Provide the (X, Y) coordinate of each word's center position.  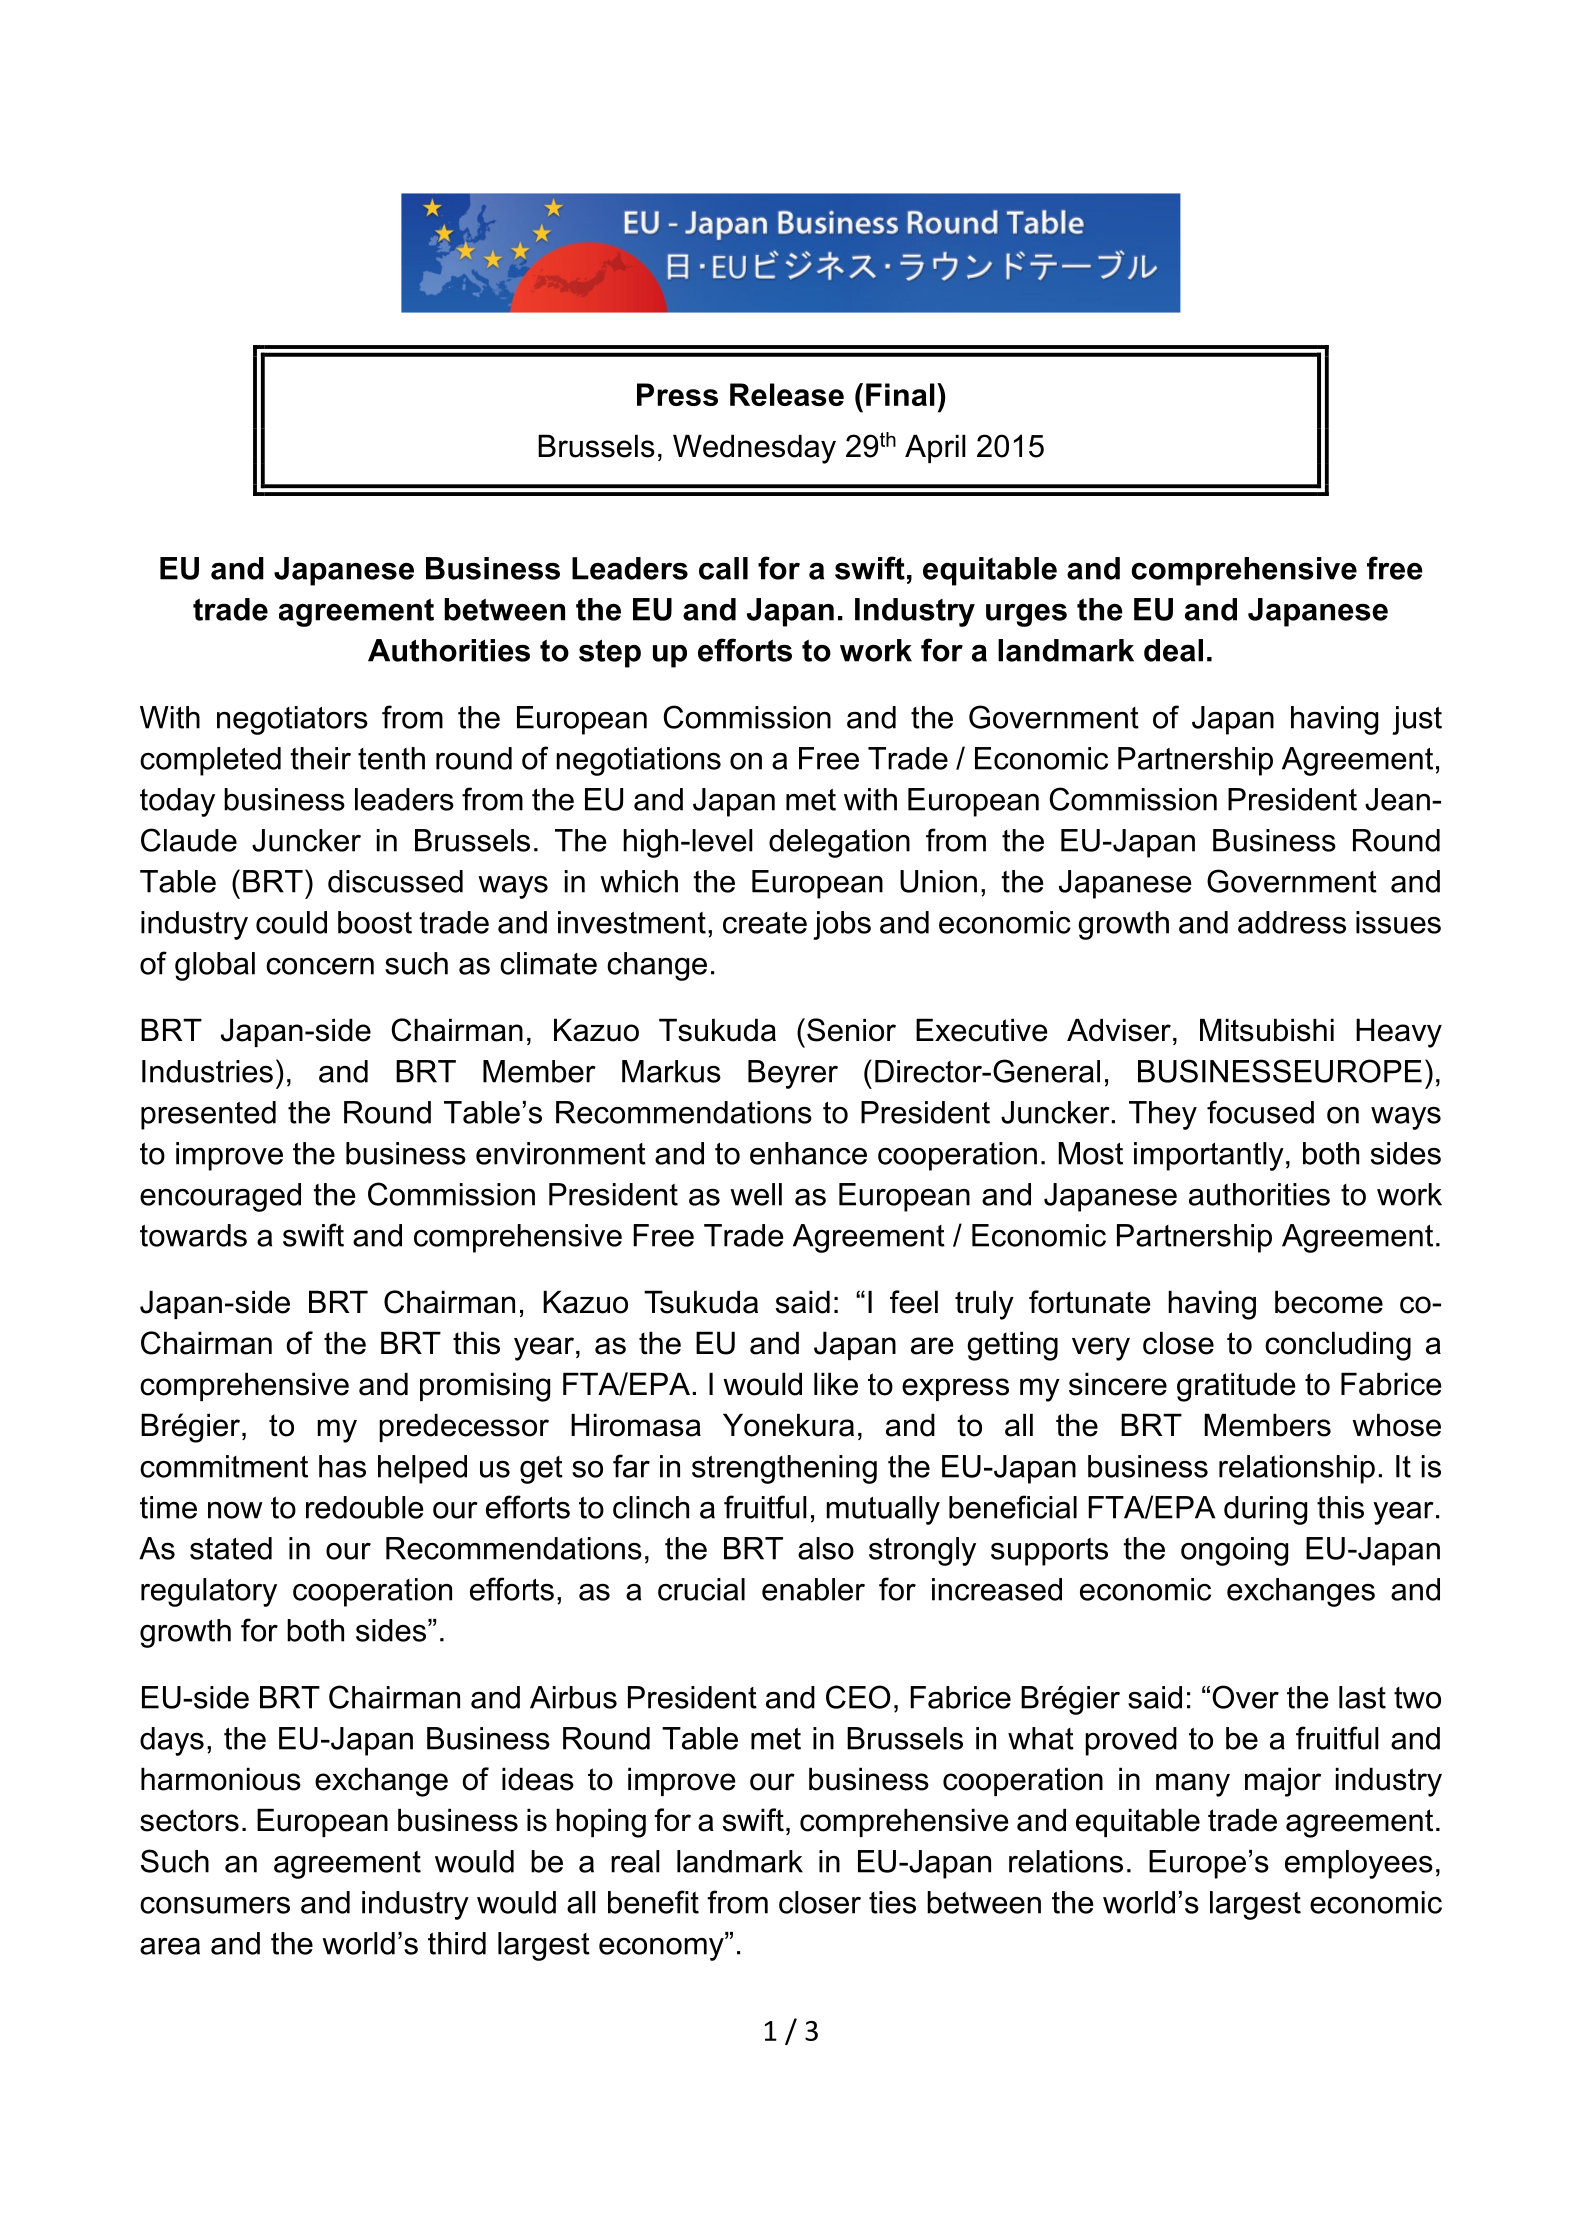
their (320, 758)
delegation (839, 843)
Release (787, 394)
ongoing (1234, 1551)
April (935, 448)
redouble (364, 1507)
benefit (653, 1902)
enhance (808, 1153)
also (826, 1548)
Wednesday (754, 449)
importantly (1209, 1156)
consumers (215, 1905)
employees (1359, 1864)
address (1292, 922)
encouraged (220, 1197)
